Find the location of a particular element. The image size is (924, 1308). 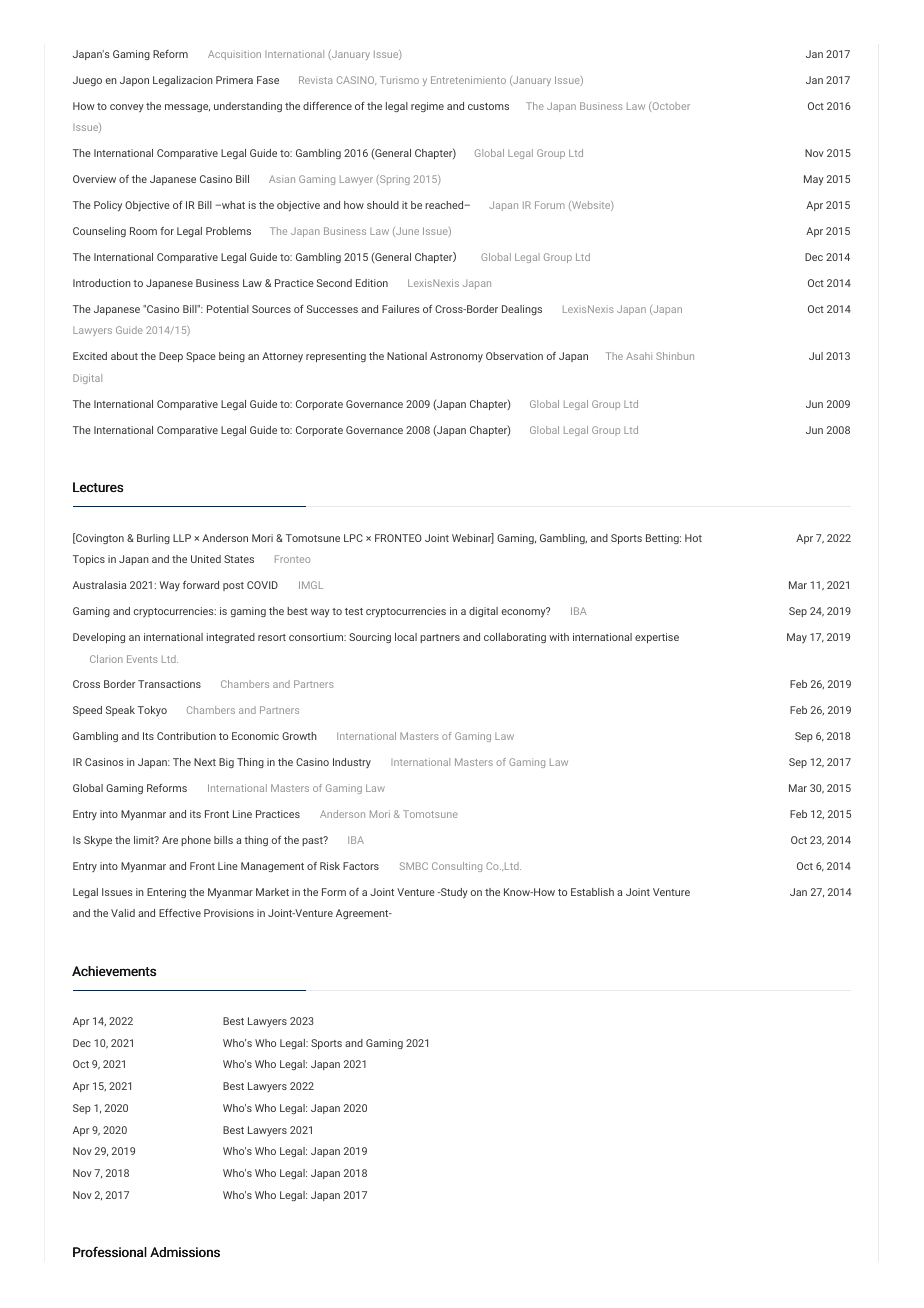

Deep is located at coordinates (171, 357).
